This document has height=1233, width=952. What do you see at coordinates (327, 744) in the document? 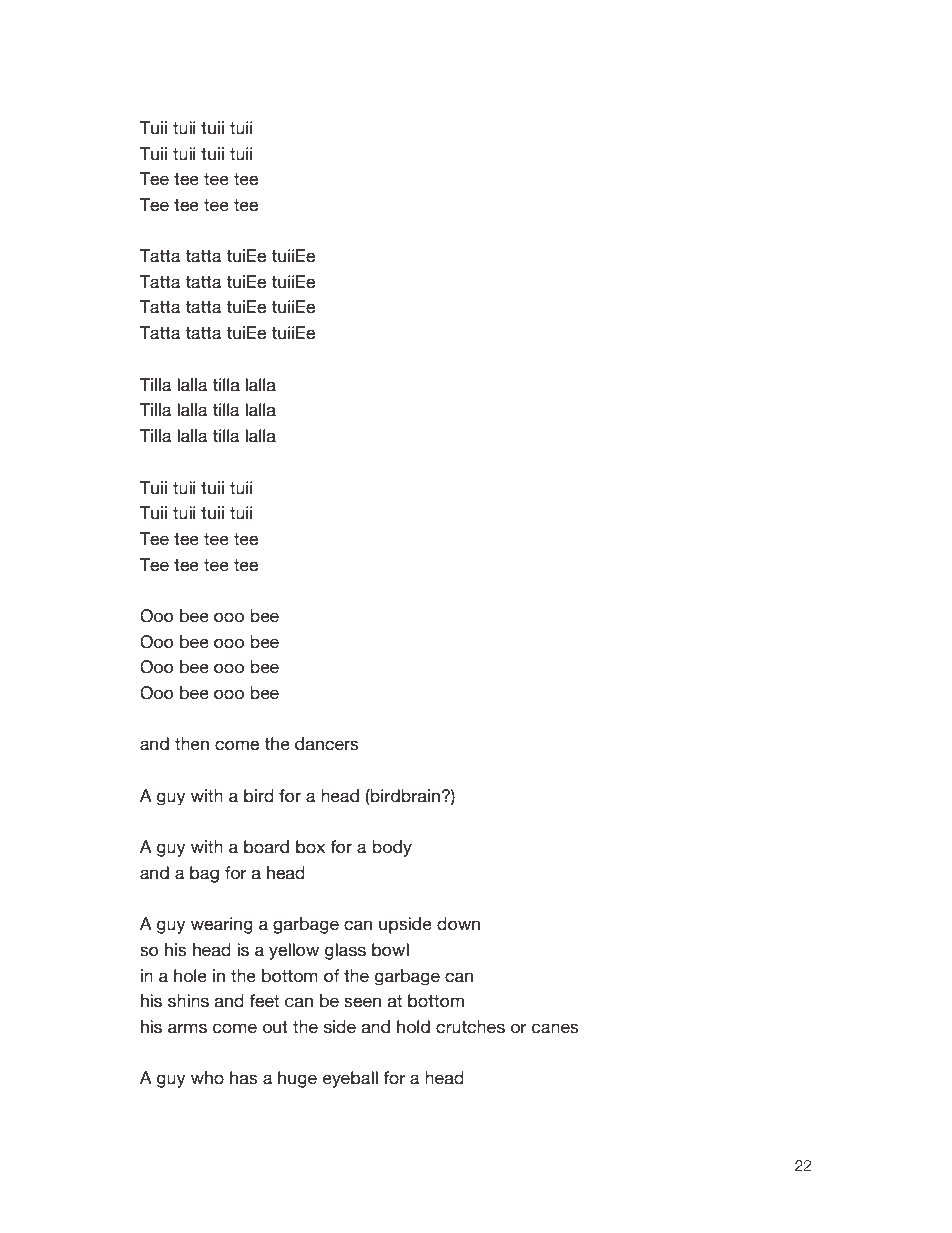
I see `dancers` at bounding box center [327, 744].
